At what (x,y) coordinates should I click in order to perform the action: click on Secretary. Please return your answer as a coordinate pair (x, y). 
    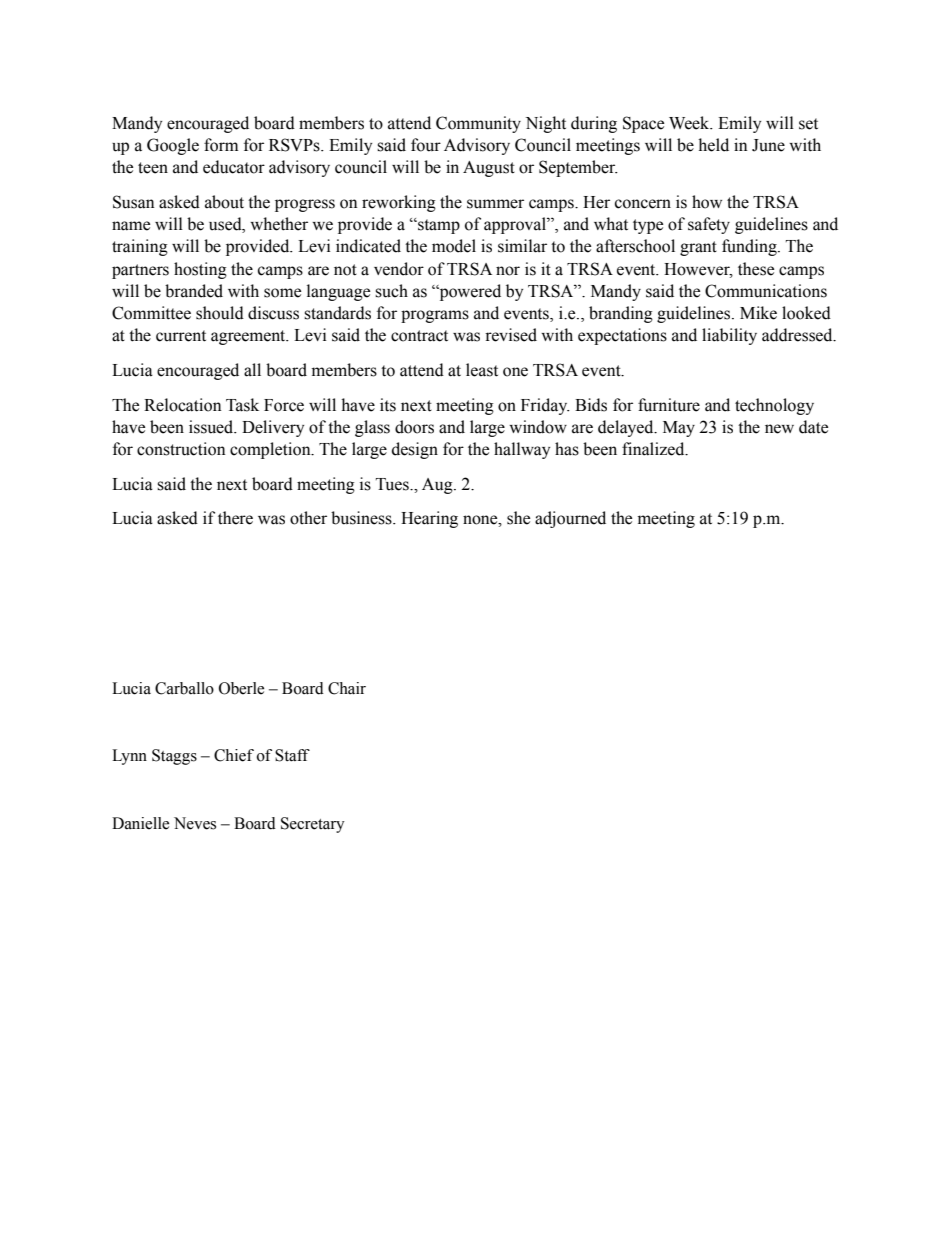
    Looking at the image, I should click on (313, 825).
